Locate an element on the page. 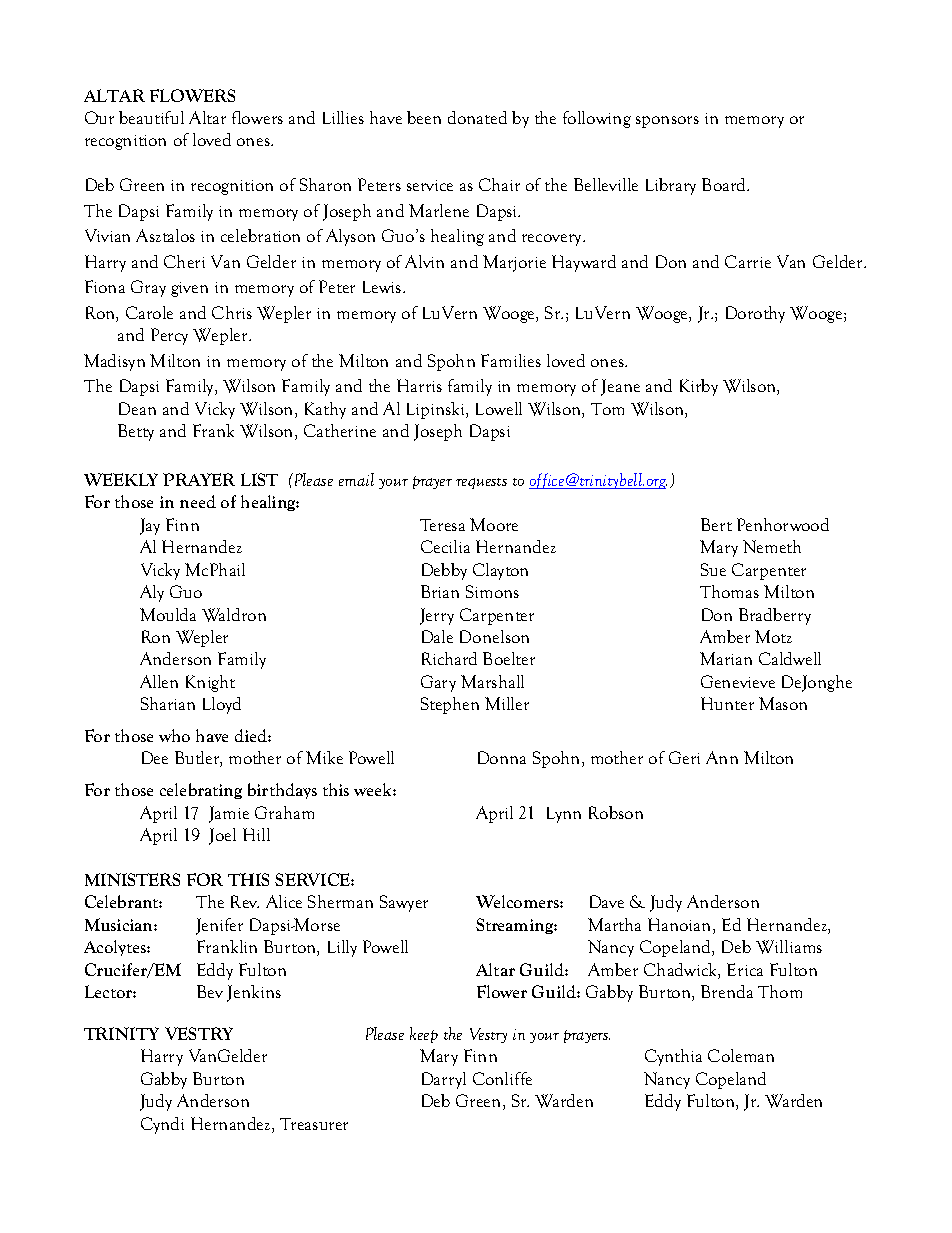 The width and height of the image is (952, 1233). Darryl is located at coordinates (444, 1080).
